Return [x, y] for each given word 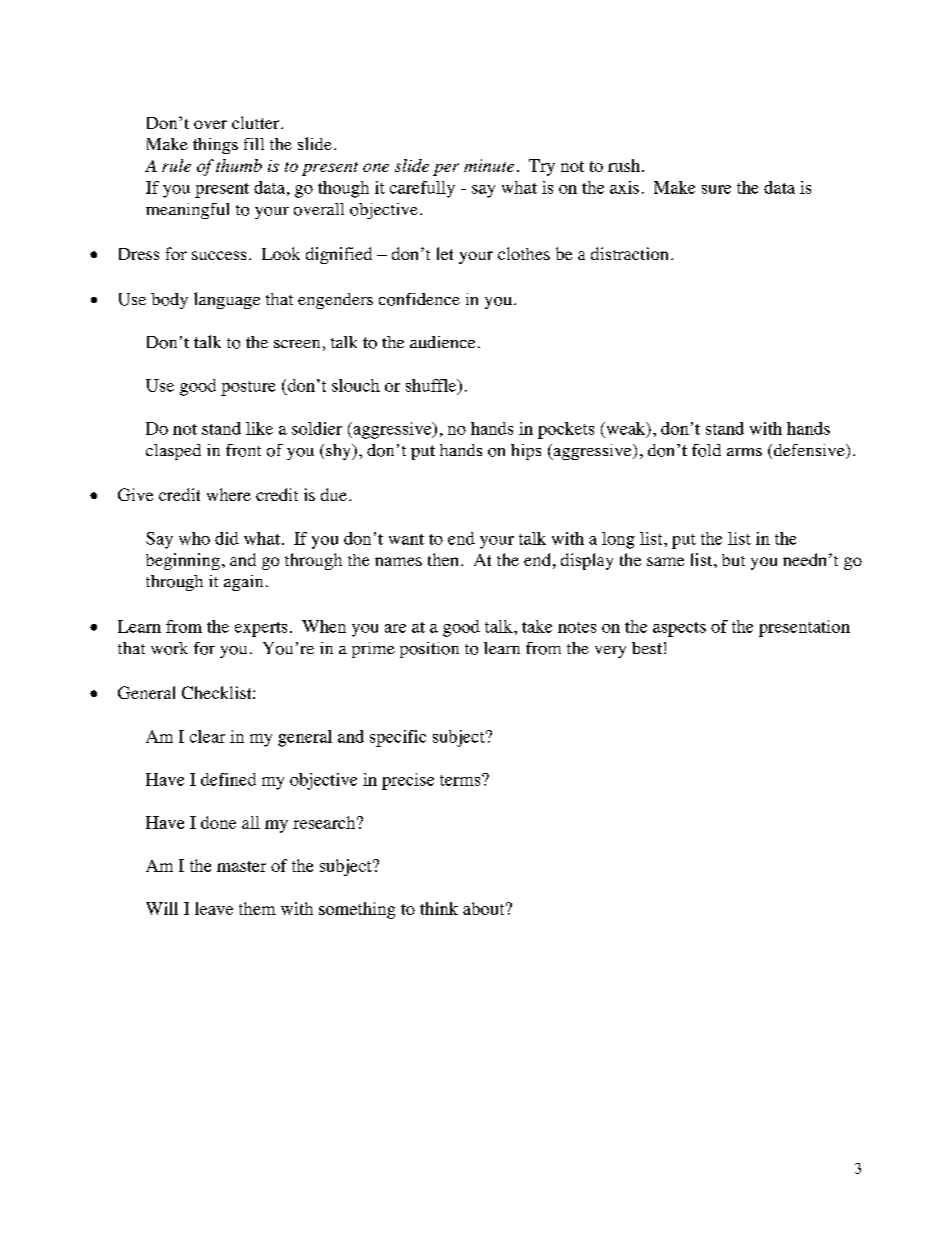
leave [214, 908]
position [429, 650]
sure [716, 189]
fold [706, 450]
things [215, 146]
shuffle [432, 386]
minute [489, 165]
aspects [679, 629]
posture [248, 388]
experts [261, 629]
